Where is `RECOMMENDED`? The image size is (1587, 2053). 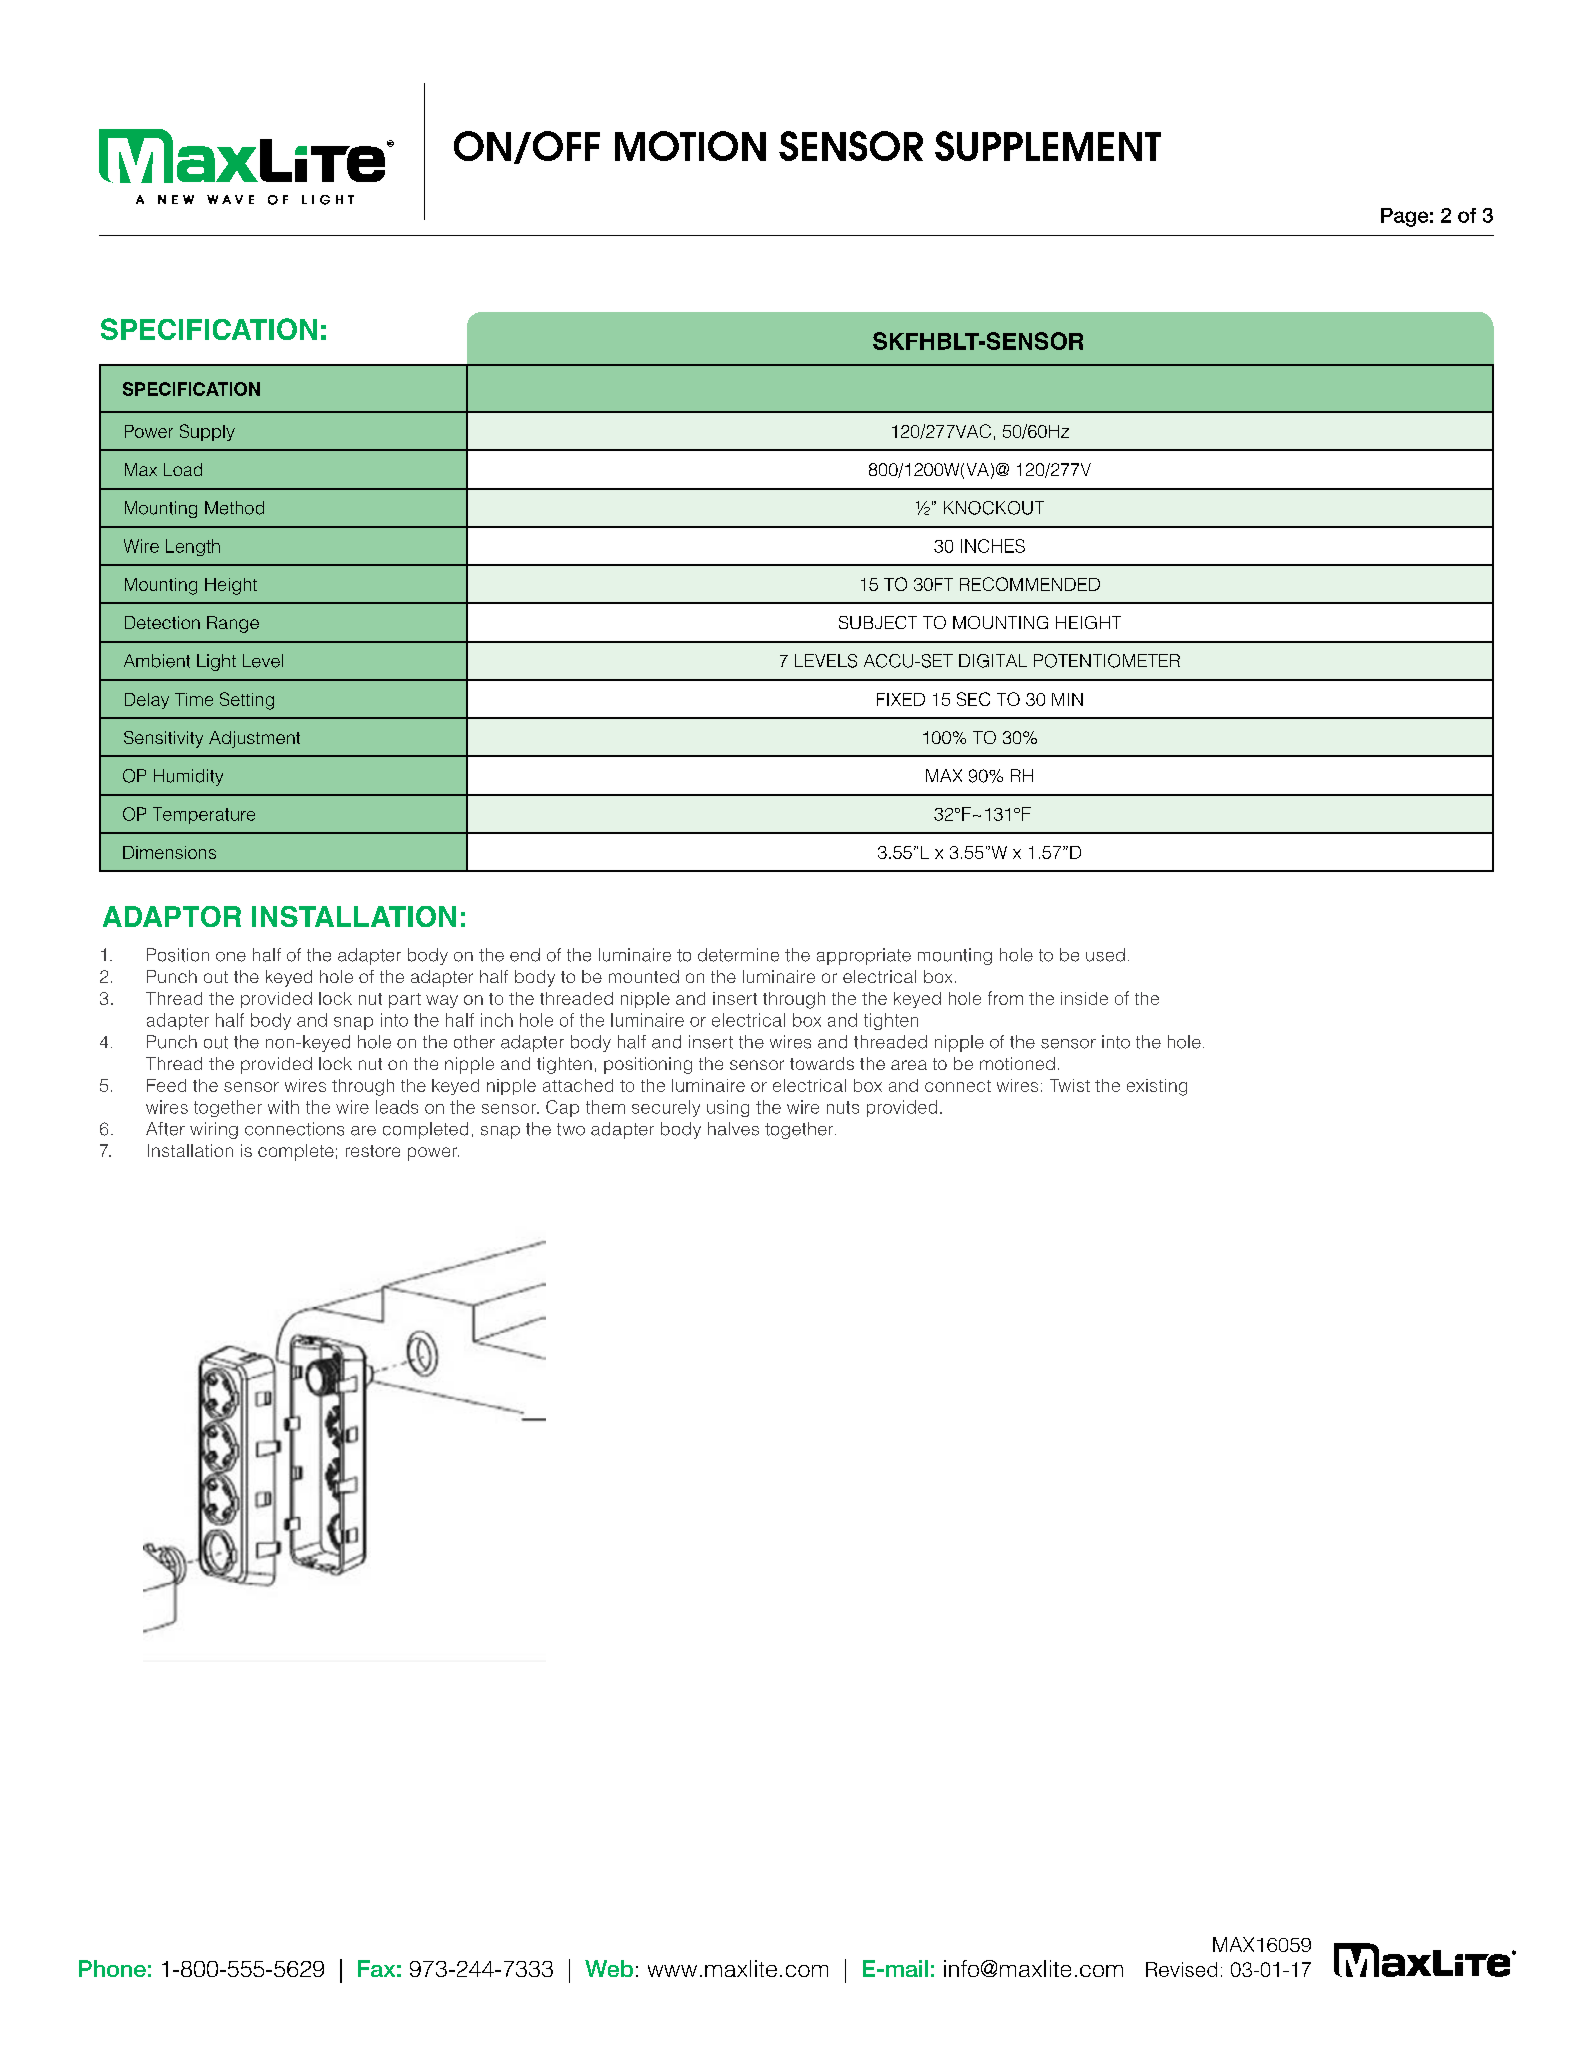 RECOMMENDED is located at coordinates (1030, 584).
